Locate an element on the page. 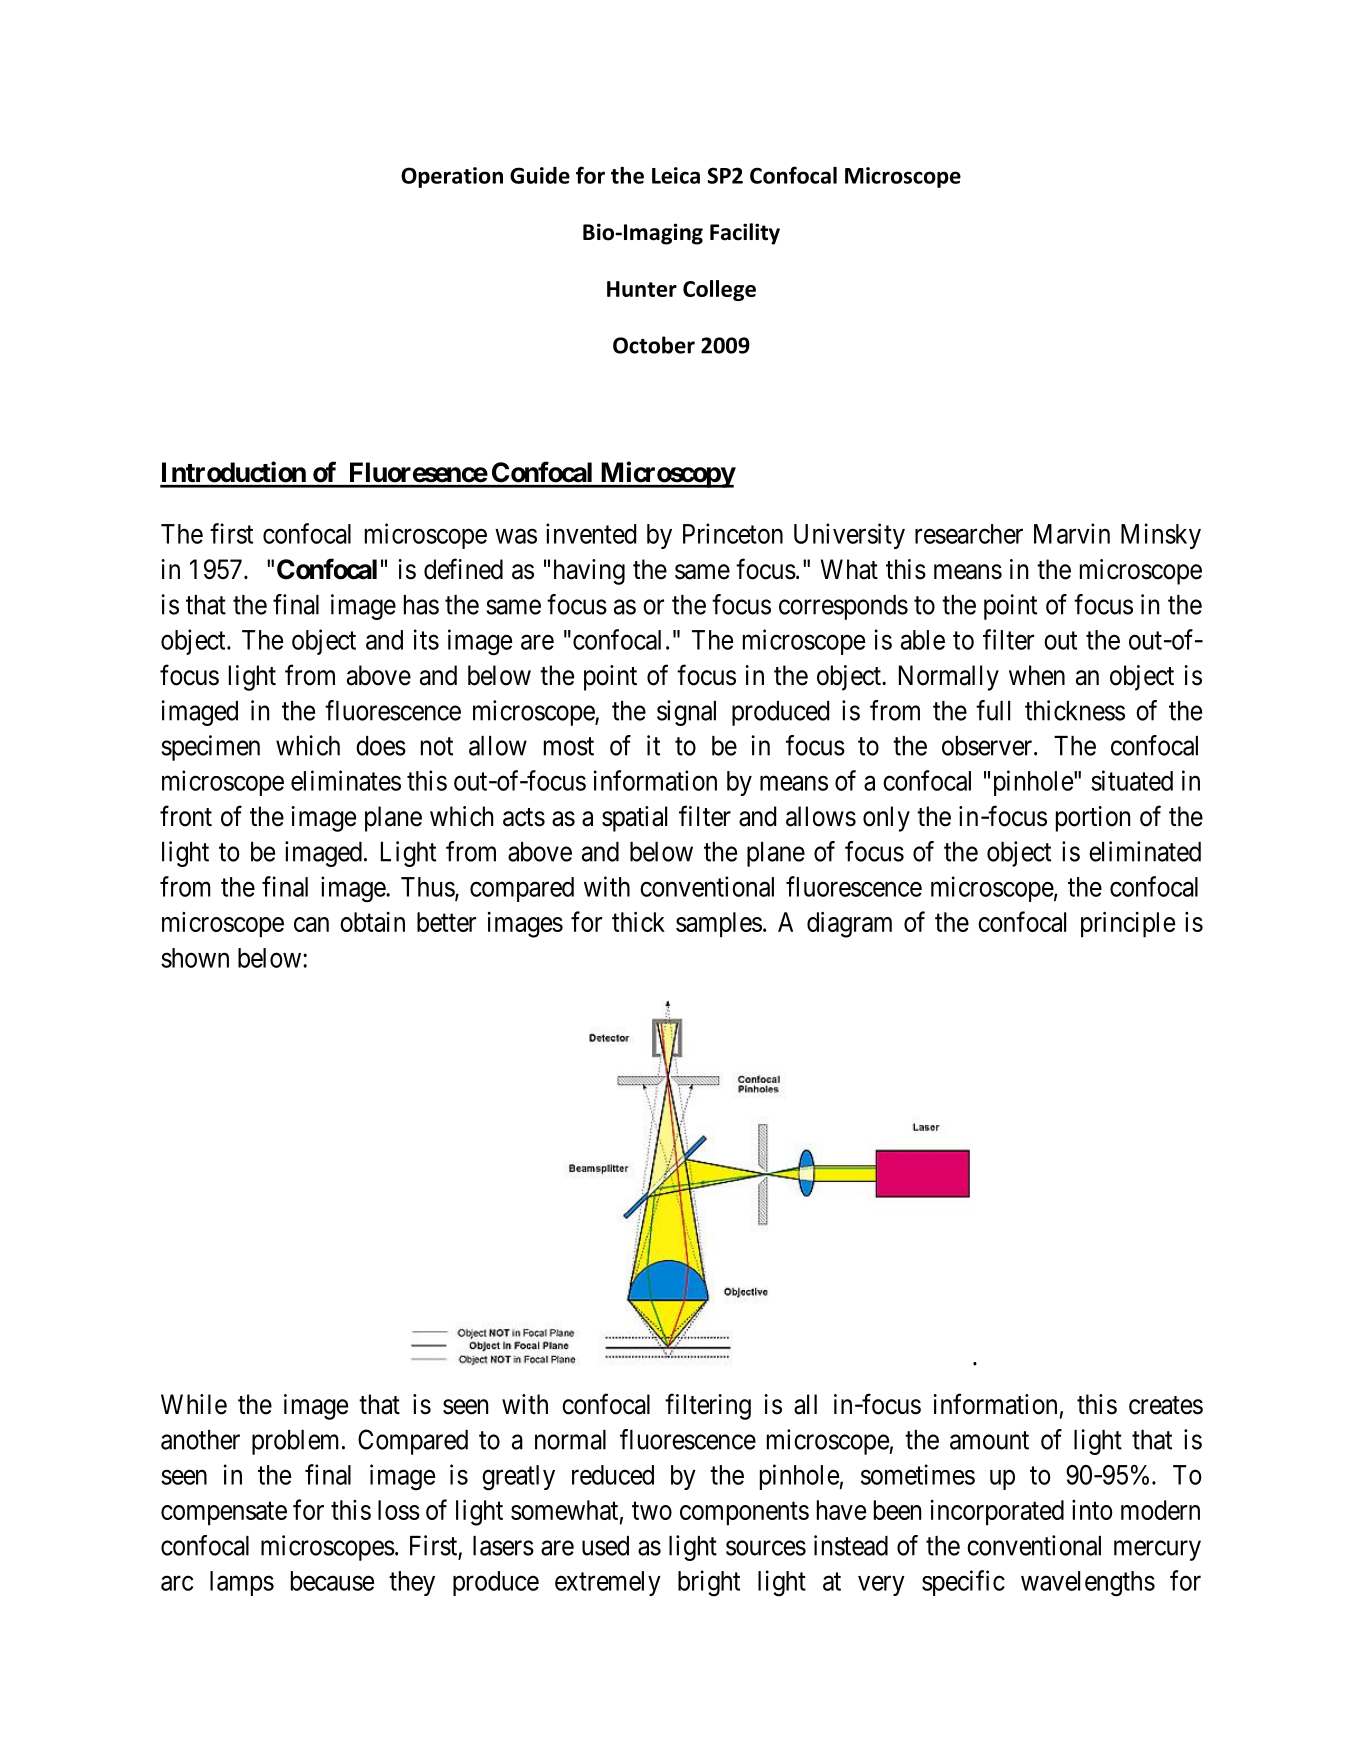 This page has height=1762, width=1362. Leica is located at coordinates (676, 175).
